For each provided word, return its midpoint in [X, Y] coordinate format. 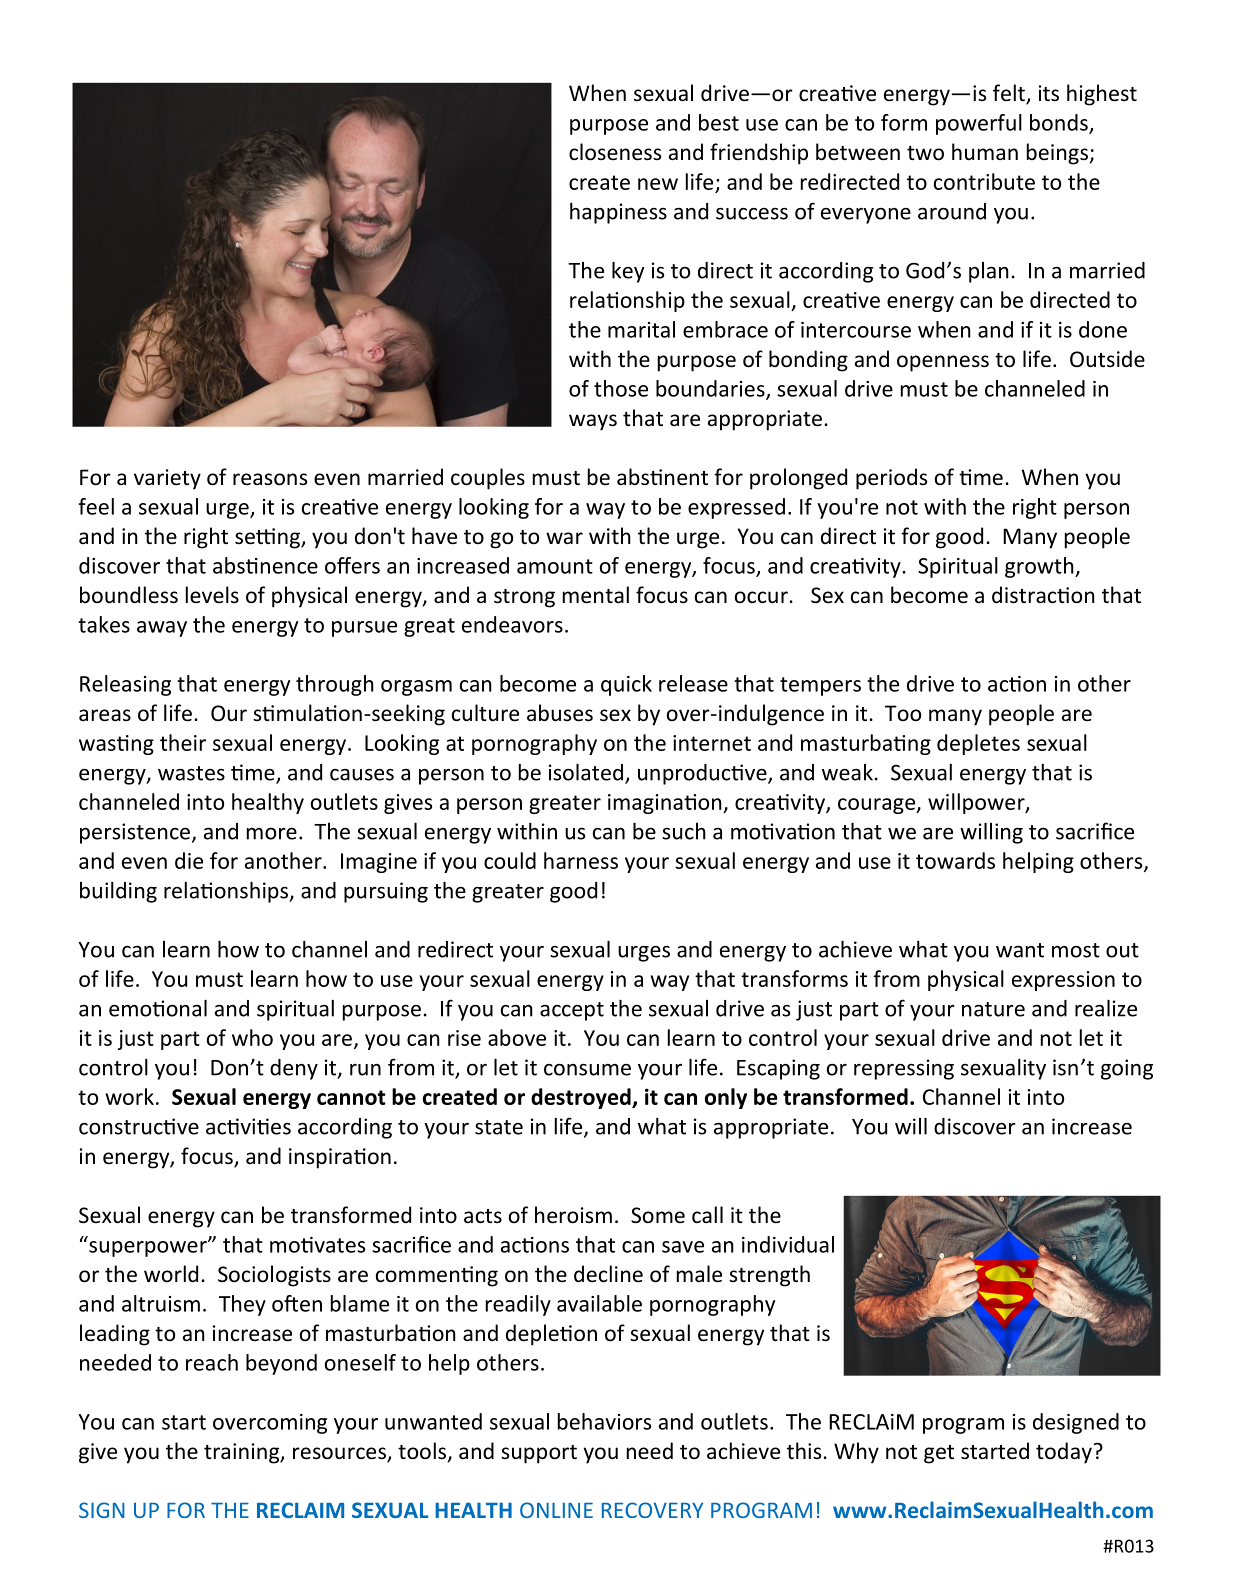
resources [340, 1454]
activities [248, 1126]
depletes [978, 744]
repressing [904, 1069]
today [1064, 1453]
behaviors [604, 1421]
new [658, 184]
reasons [270, 479]
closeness [615, 152]
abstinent [662, 477]
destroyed [582, 1098]
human [985, 151]
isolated [586, 772]
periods [891, 479]
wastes [191, 773]
